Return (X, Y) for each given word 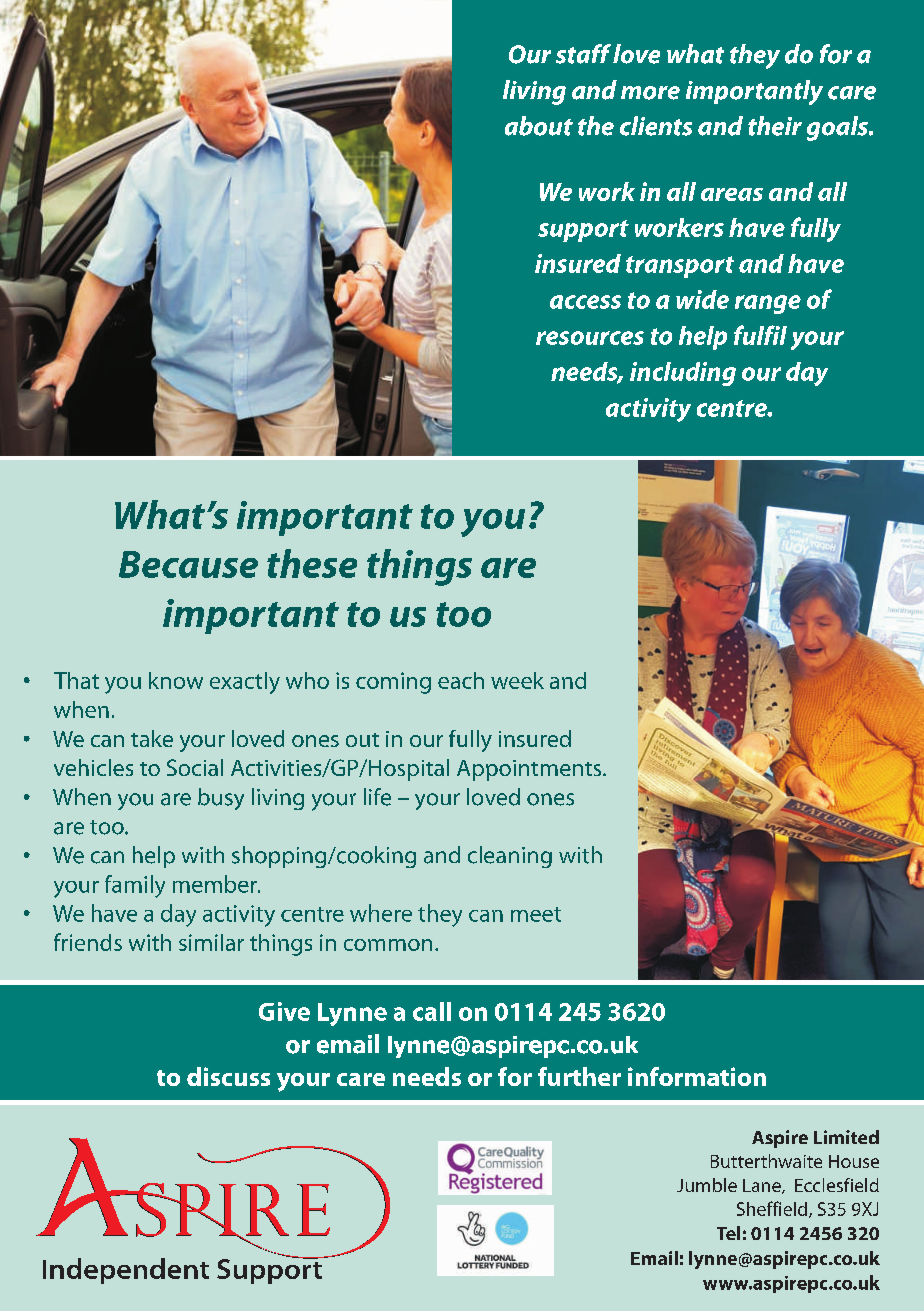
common (388, 945)
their (775, 126)
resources (590, 338)
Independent (126, 1271)
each (461, 680)
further (579, 1076)
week (517, 680)
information (697, 1076)
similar (211, 942)
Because (188, 564)
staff (583, 54)
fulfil (760, 335)
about (539, 126)
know (176, 680)
